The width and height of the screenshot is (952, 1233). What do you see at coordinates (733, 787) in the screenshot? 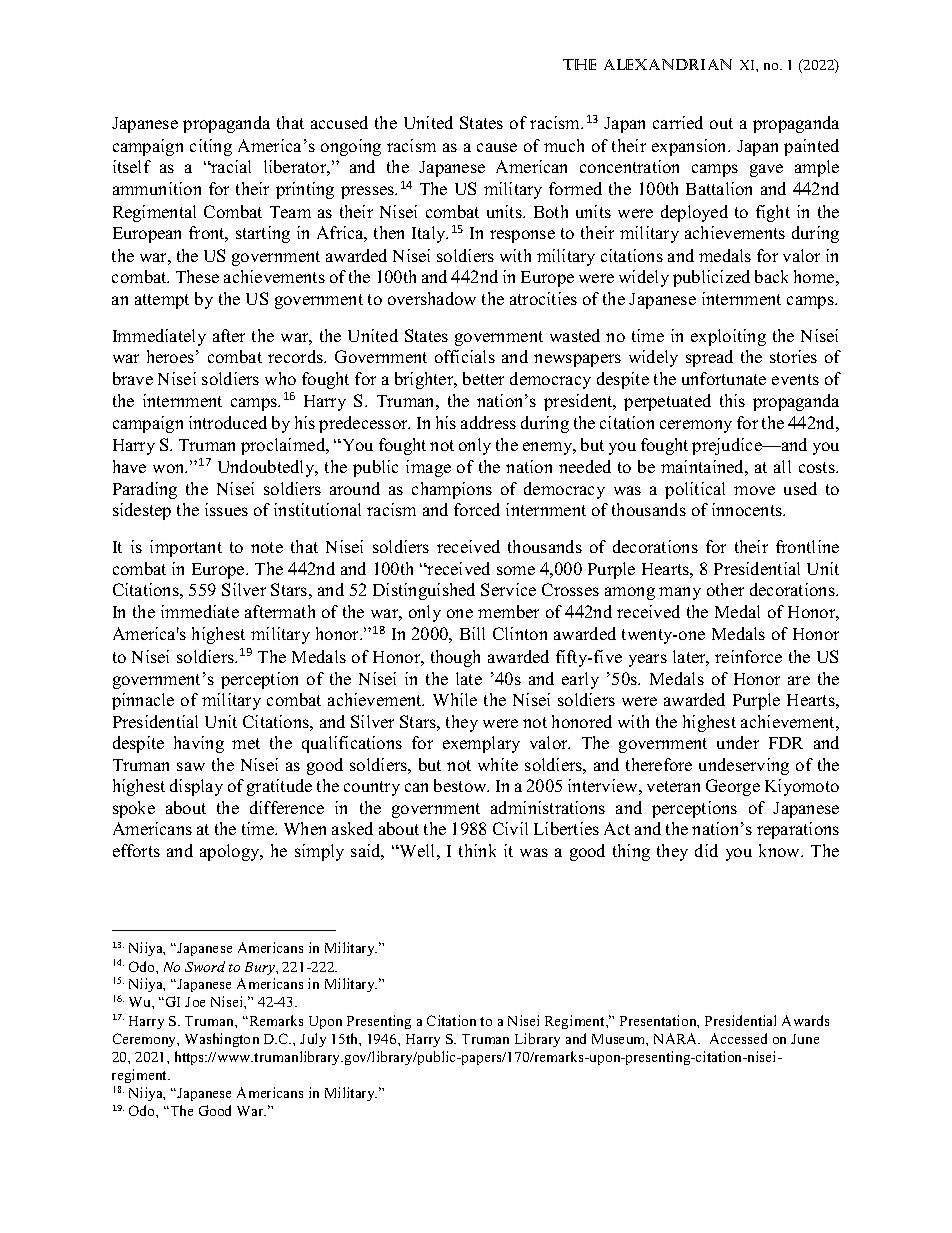
I see `George` at bounding box center [733, 787].
